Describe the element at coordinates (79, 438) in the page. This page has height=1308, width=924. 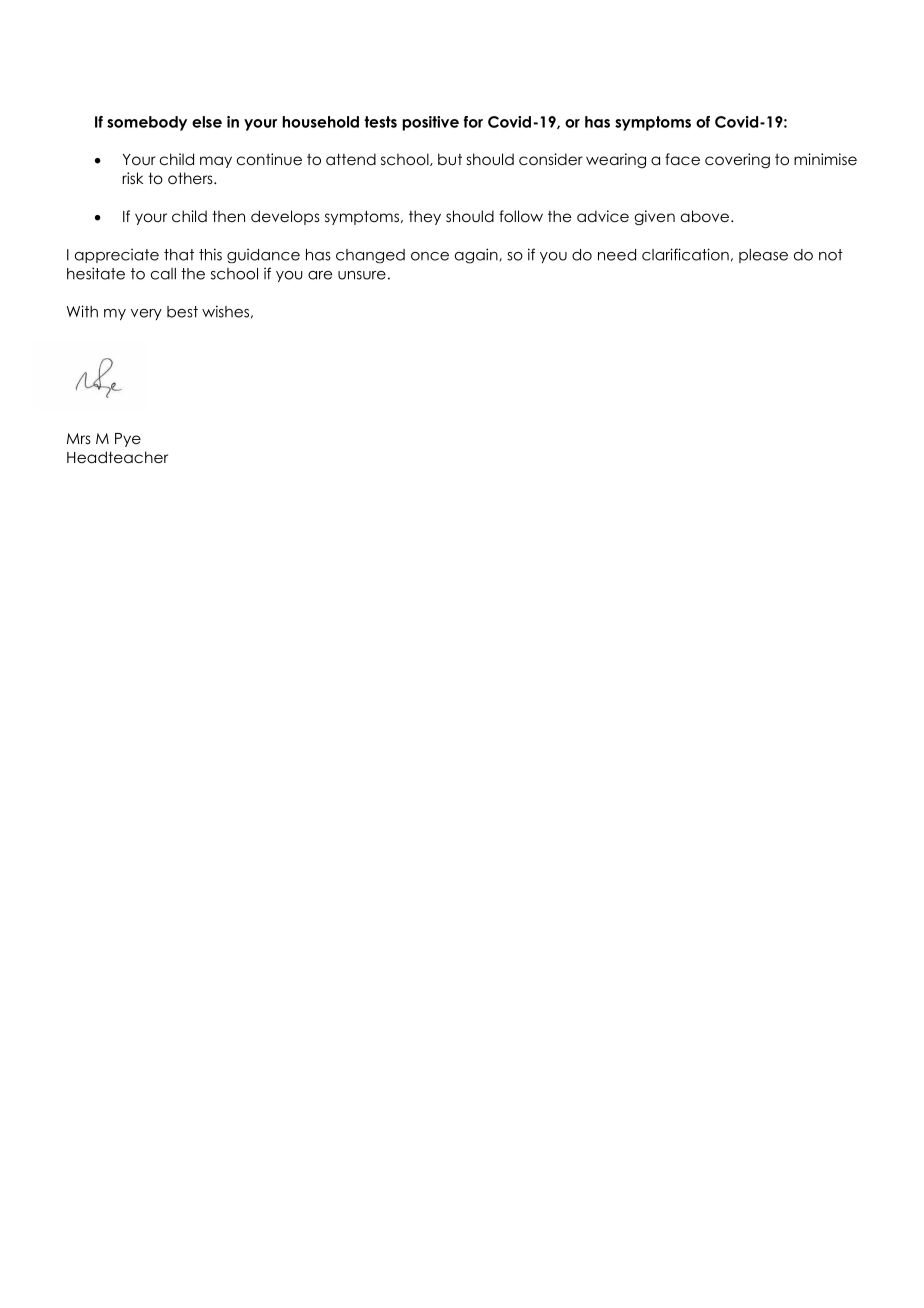
I see `Mrs` at that location.
